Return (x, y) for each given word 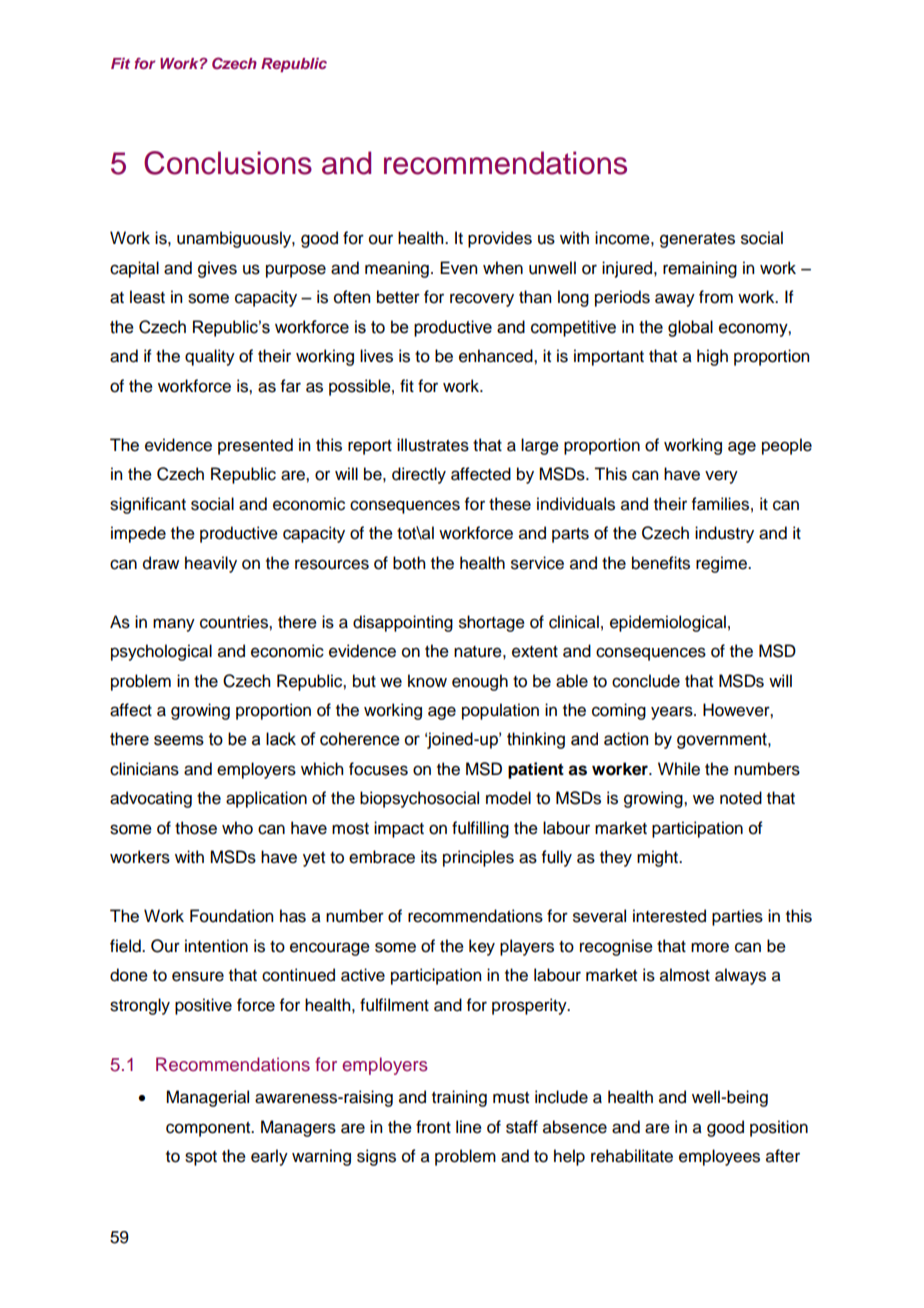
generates (697, 240)
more (710, 947)
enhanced (497, 356)
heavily (211, 564)
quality (210, 357)
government (723, 741)
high (712, 357)
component (209, 1129)
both (409, 563)
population (500, 711)
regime (723, 564)
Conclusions (228, 163)
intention (216, 946)
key (482, 947)
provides (500, 239)
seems (179, 740)
